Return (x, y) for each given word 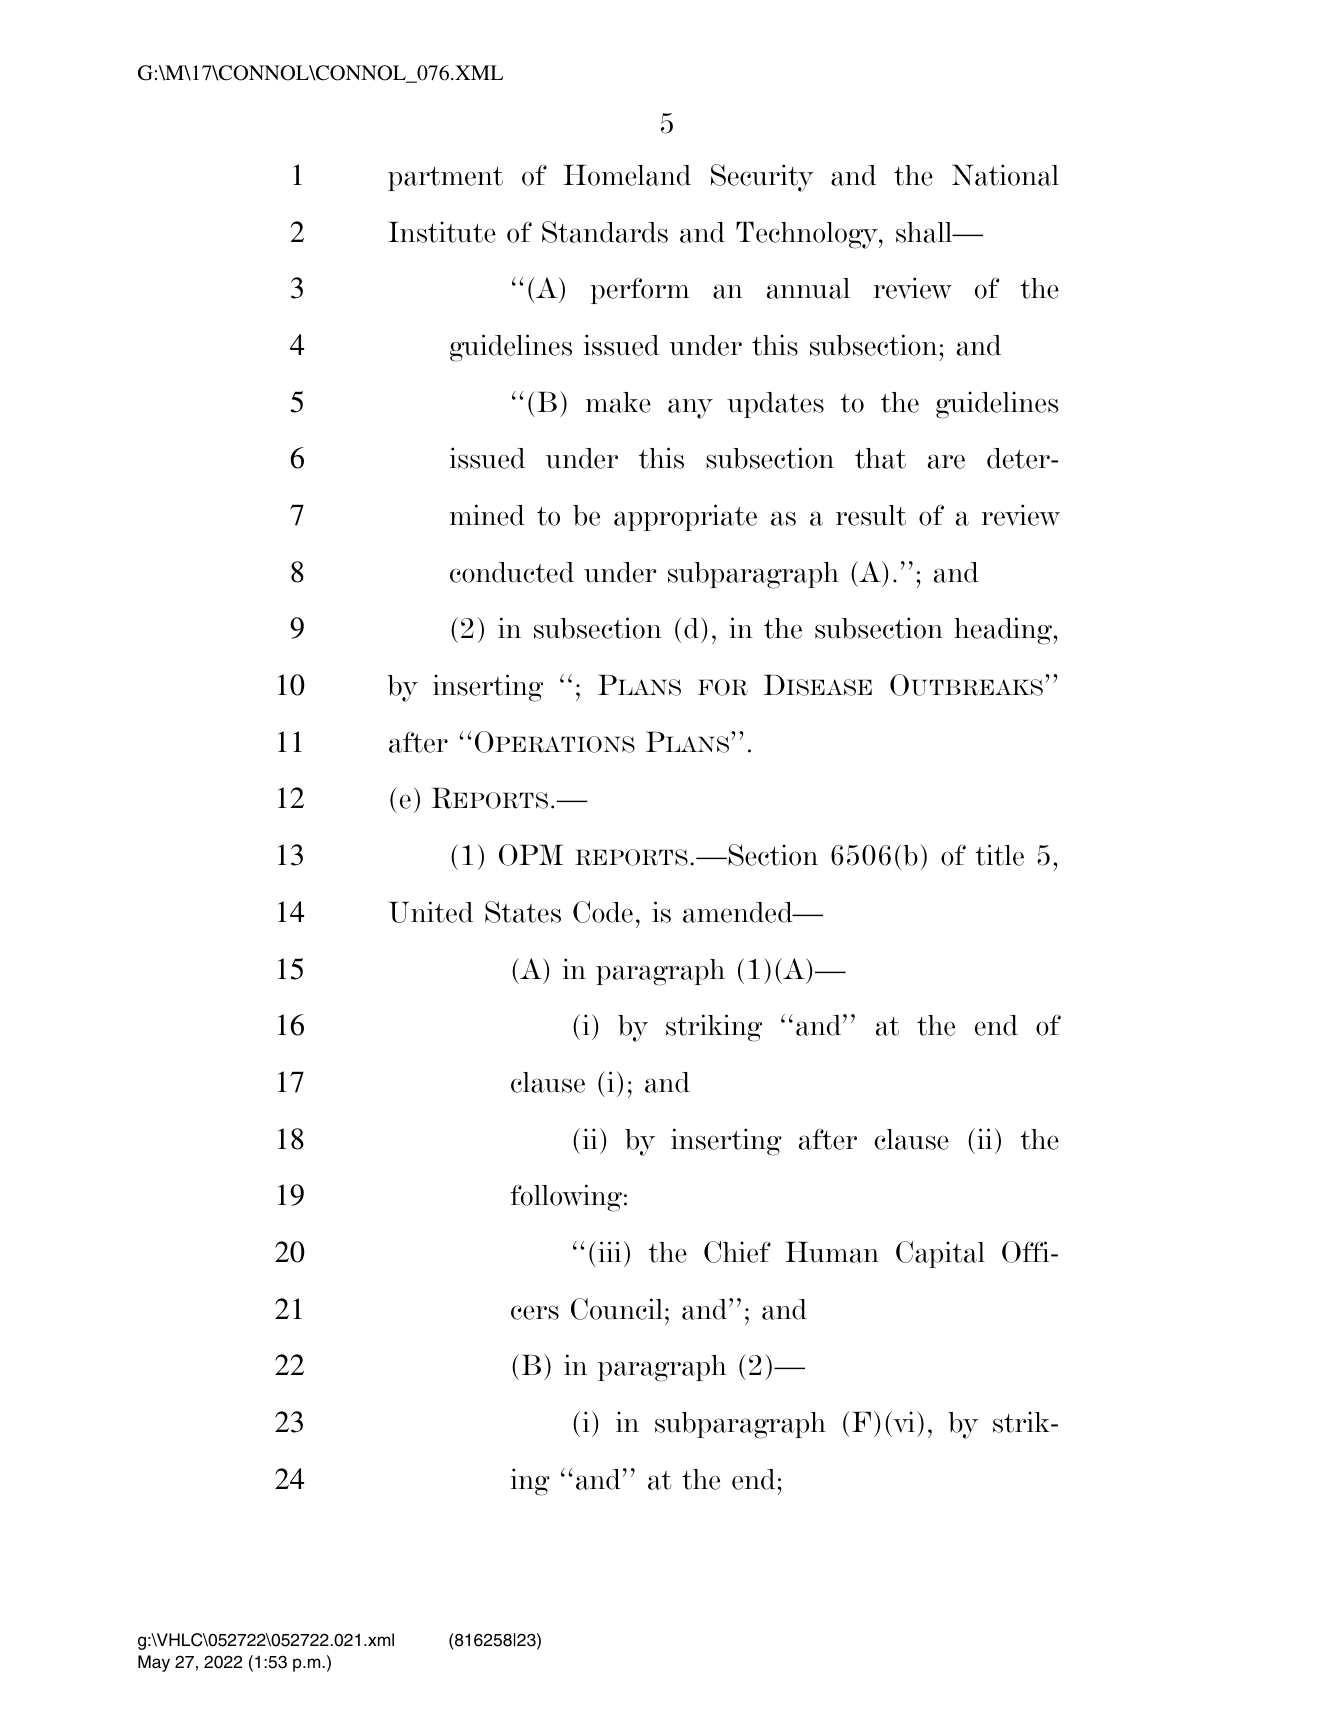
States (523, 912)
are (946, 461)
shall (925, 232)
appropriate (685, 517)
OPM (531, 855)
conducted (512, 572)
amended (739, 912)
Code (603, 912)
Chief (737, 1252)
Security (762, 178)
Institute (442, 232)
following (566, 1198)
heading (1003, 631)
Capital (940, 1254)
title (999, 855)
